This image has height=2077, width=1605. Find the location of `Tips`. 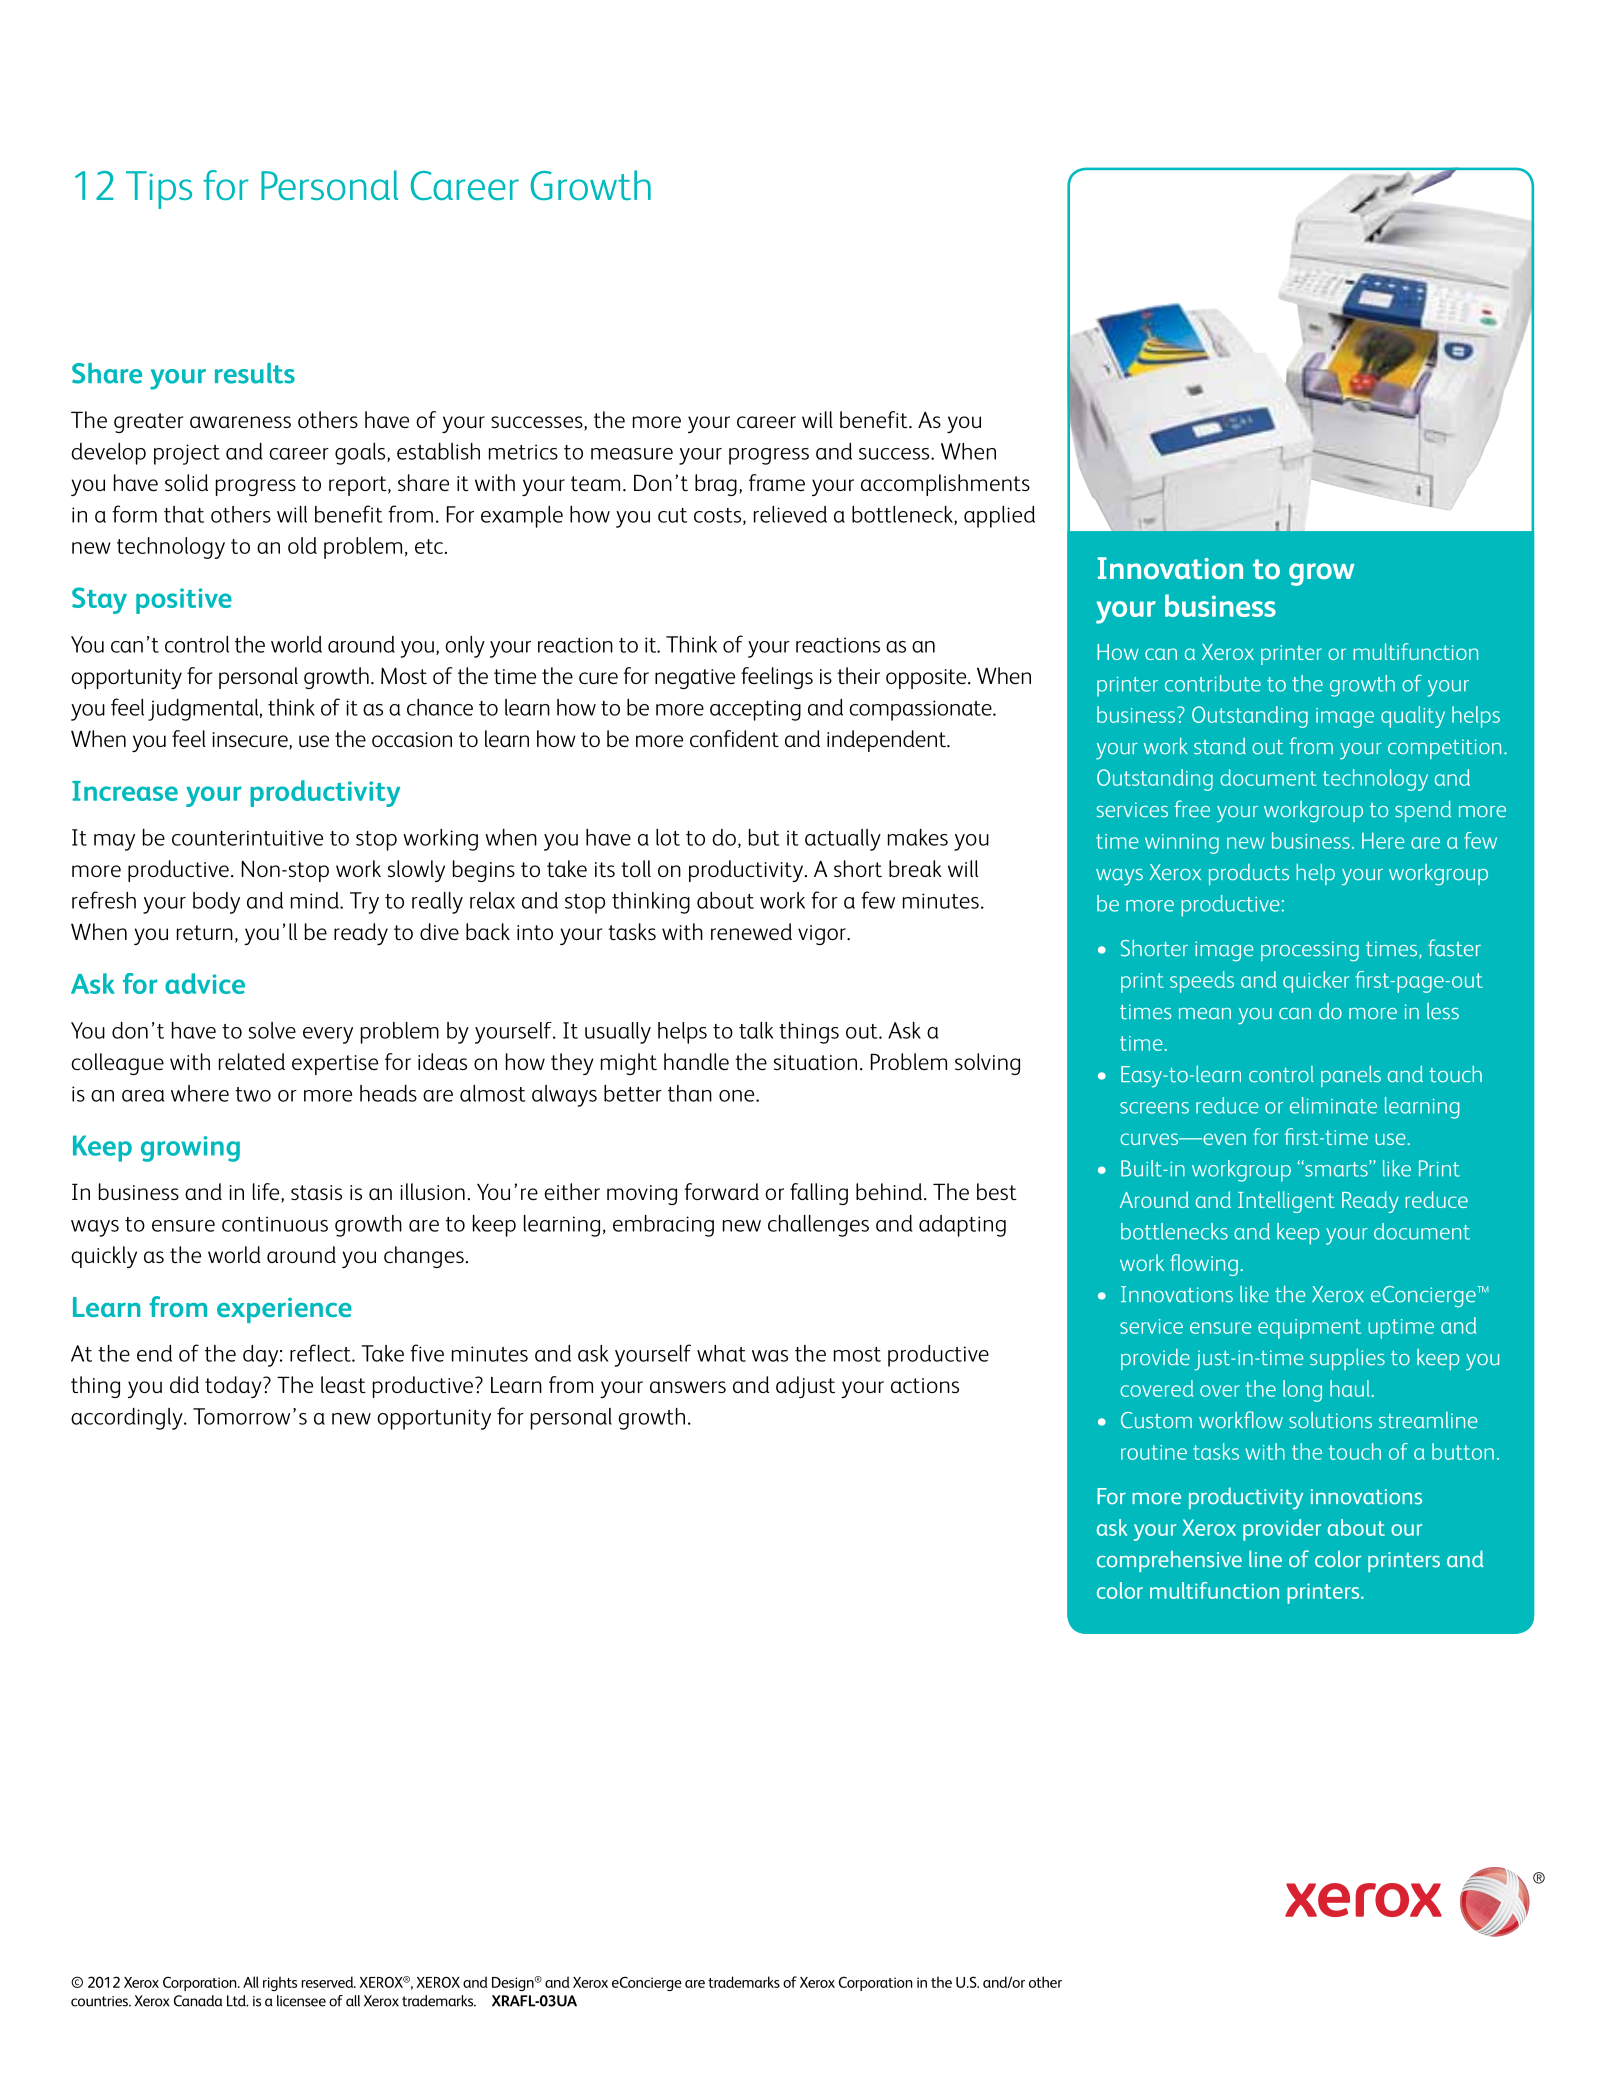

Tips is located at coordinates (159, 190).
